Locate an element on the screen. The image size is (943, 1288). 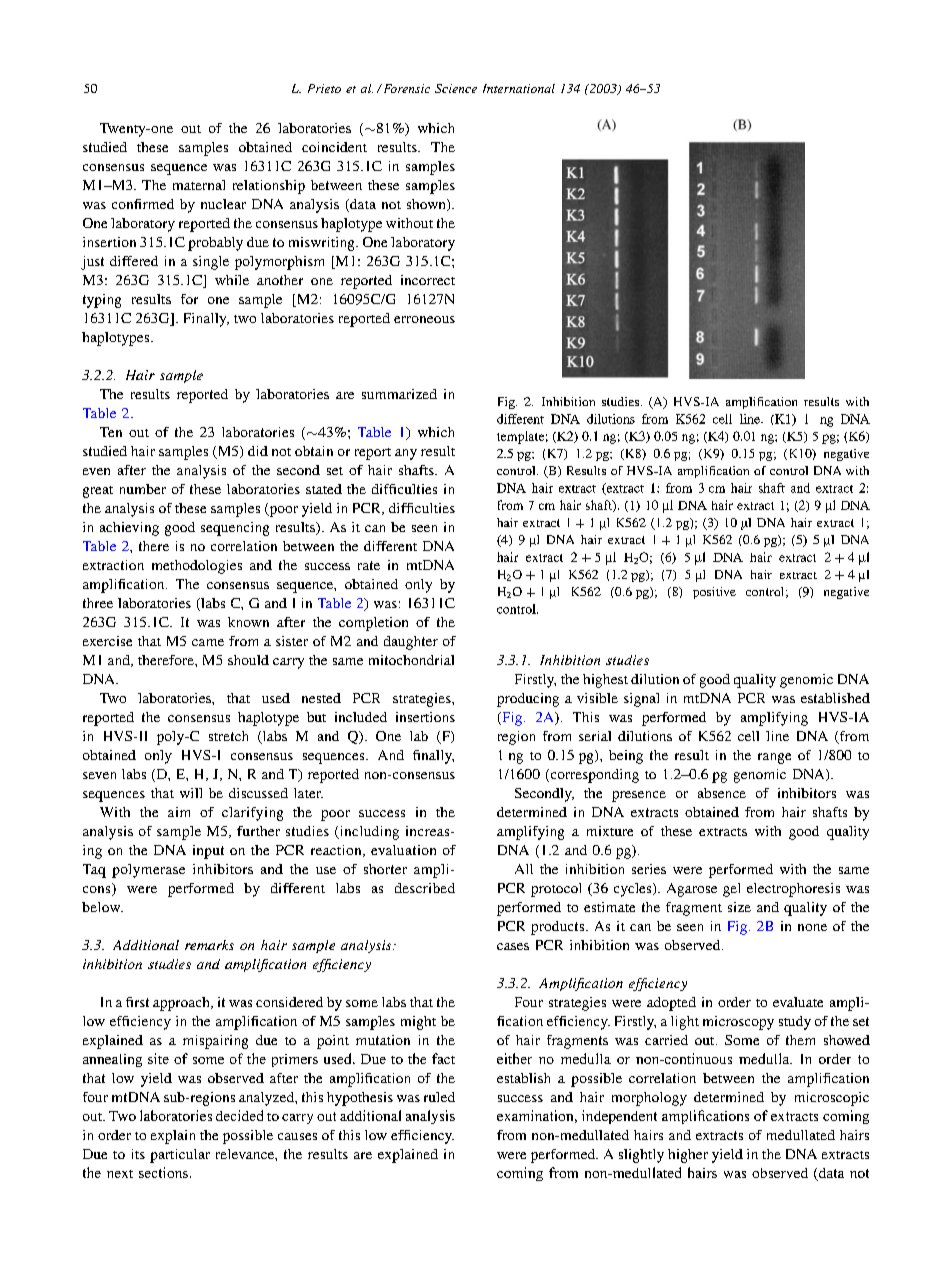
size is located at coordinates (739, 907).
